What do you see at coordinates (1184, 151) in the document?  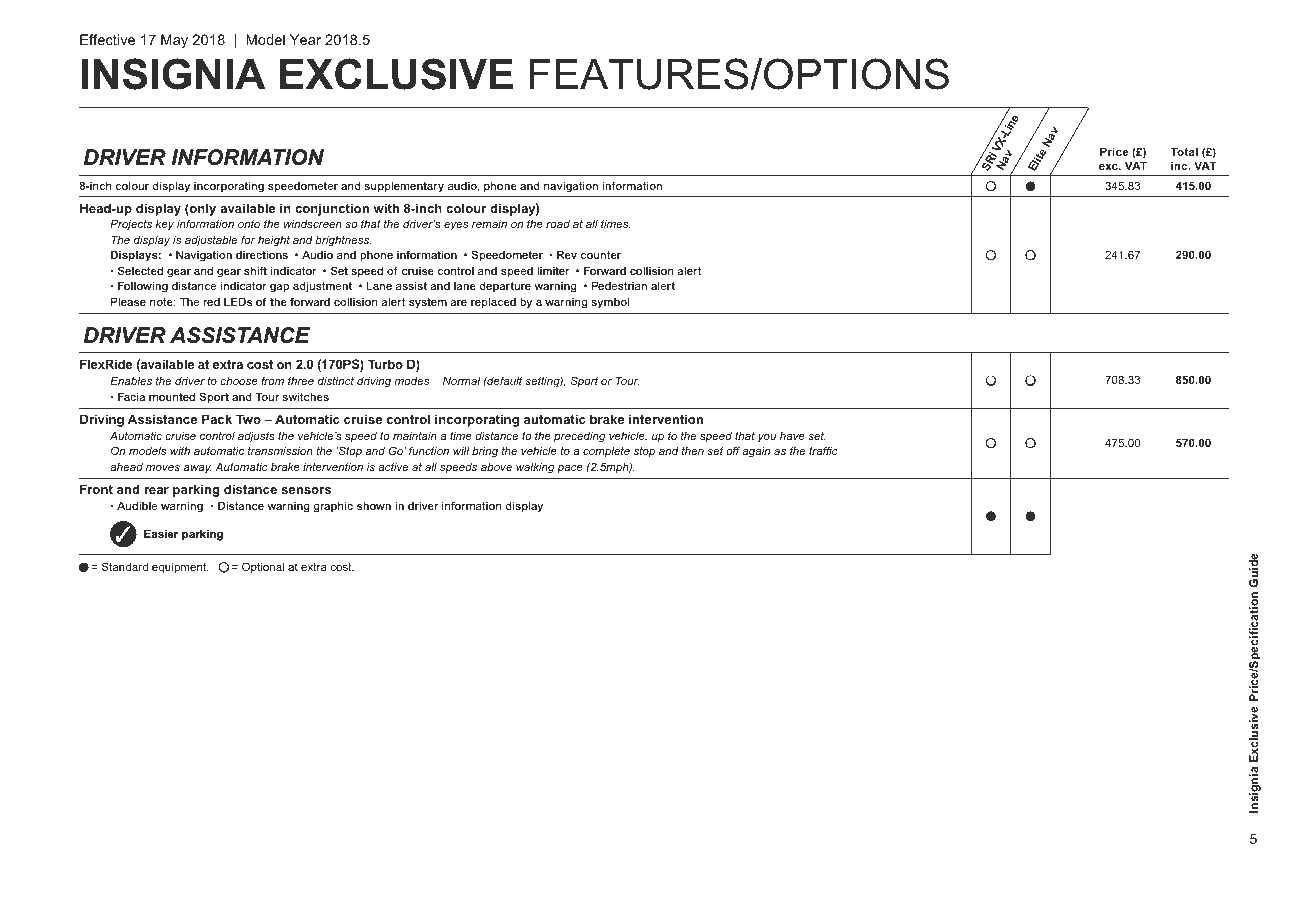 I see `Total` at bounding box center [1184, 151].
